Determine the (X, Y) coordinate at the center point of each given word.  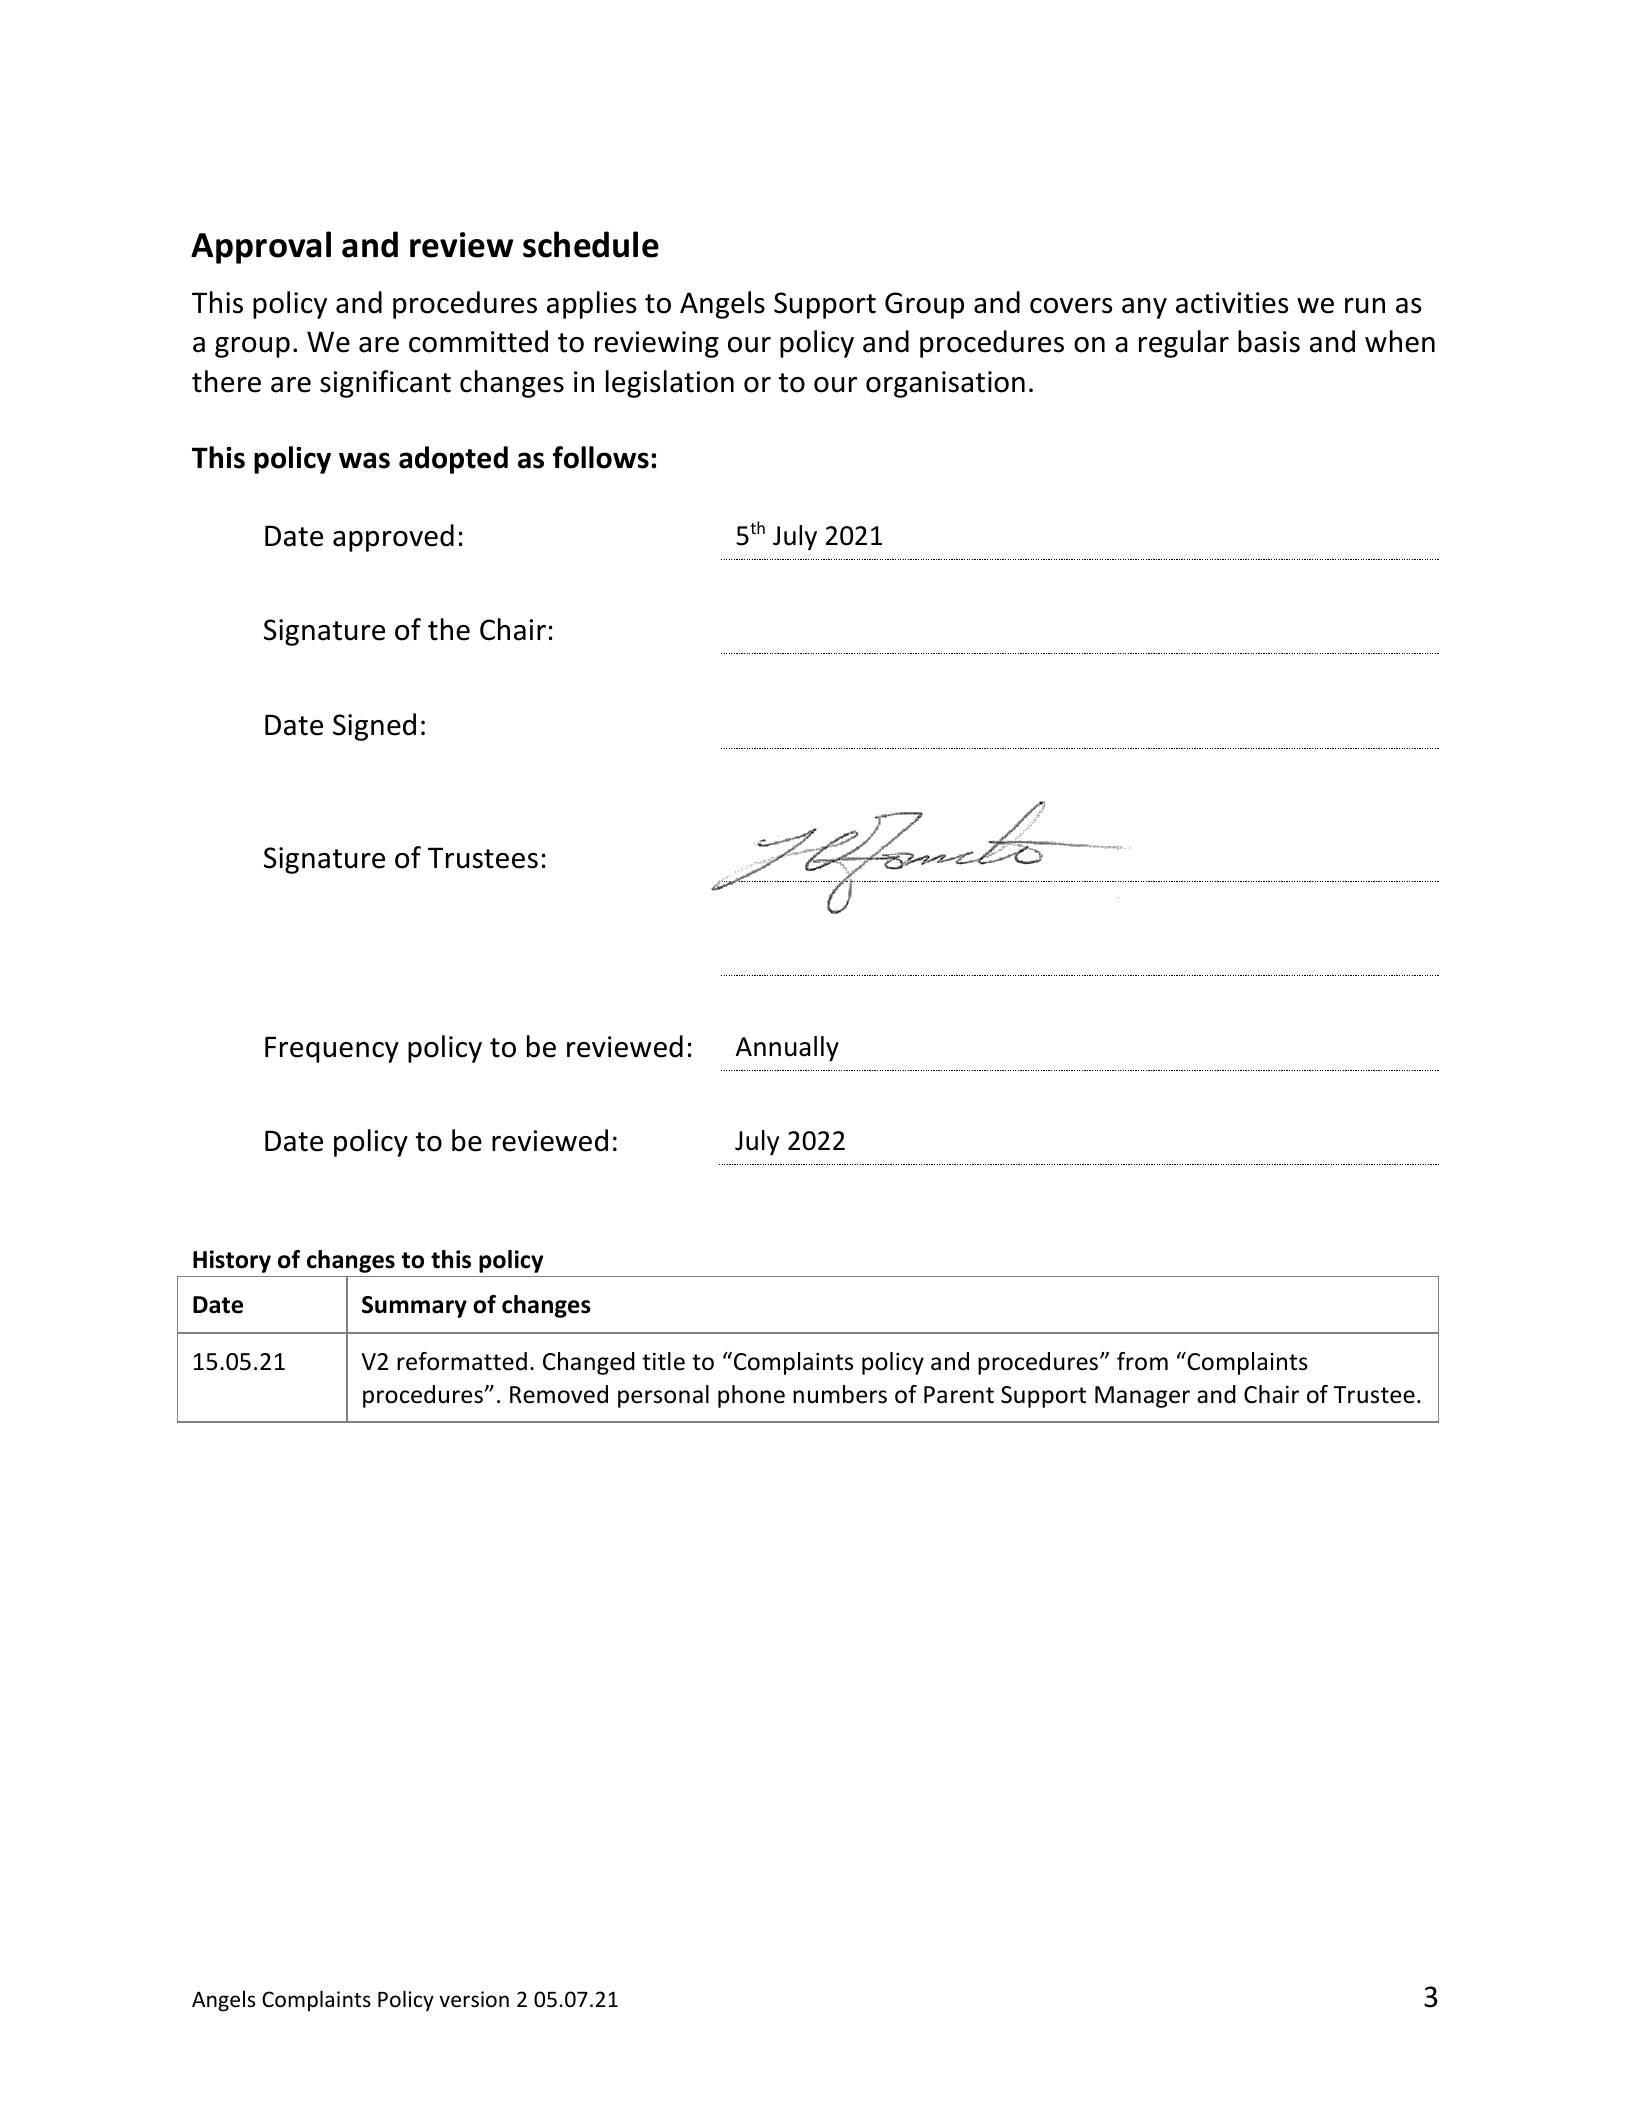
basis (1269, 341)
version (474, 1999)
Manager (1142, 1397)
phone (751, 1396)
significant (385, 384)
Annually (787, 1049)
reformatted (462, 1361)
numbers (840, 1394)
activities (1232, 303)
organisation (945, 384)
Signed (374, 727)
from (1142, 1361)
